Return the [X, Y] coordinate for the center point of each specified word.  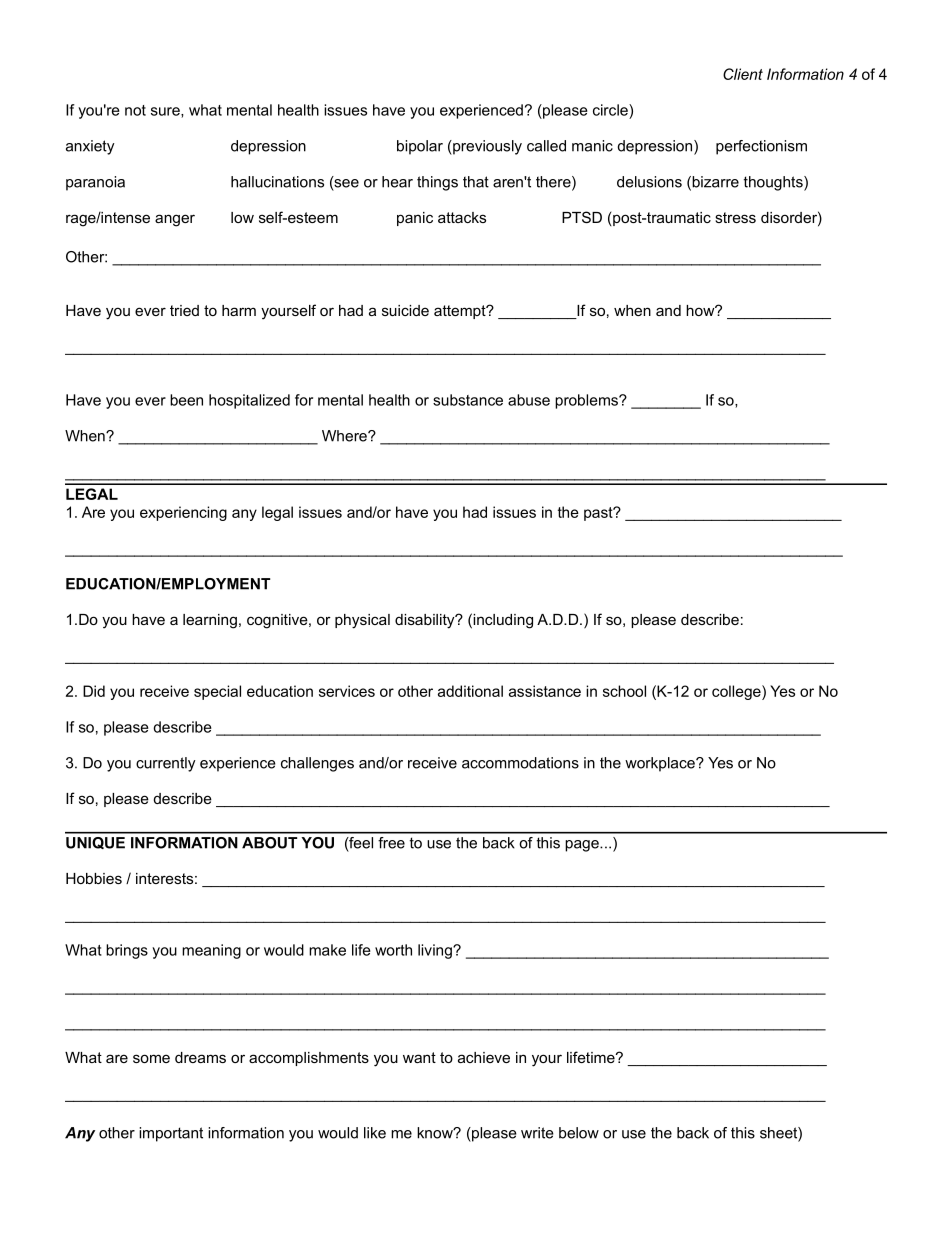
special [217, 692]
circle [611, 110]
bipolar [420, 147]
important [171, 1134]
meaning [211, 951]
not [135, 110]
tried [184, 310]
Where [345, 436]
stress [735, 217]
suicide [405, 310]
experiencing [183, 513]
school [624, 691]
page [583, 846]
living [436, 951]
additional [470, 691]
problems [587, 401]
